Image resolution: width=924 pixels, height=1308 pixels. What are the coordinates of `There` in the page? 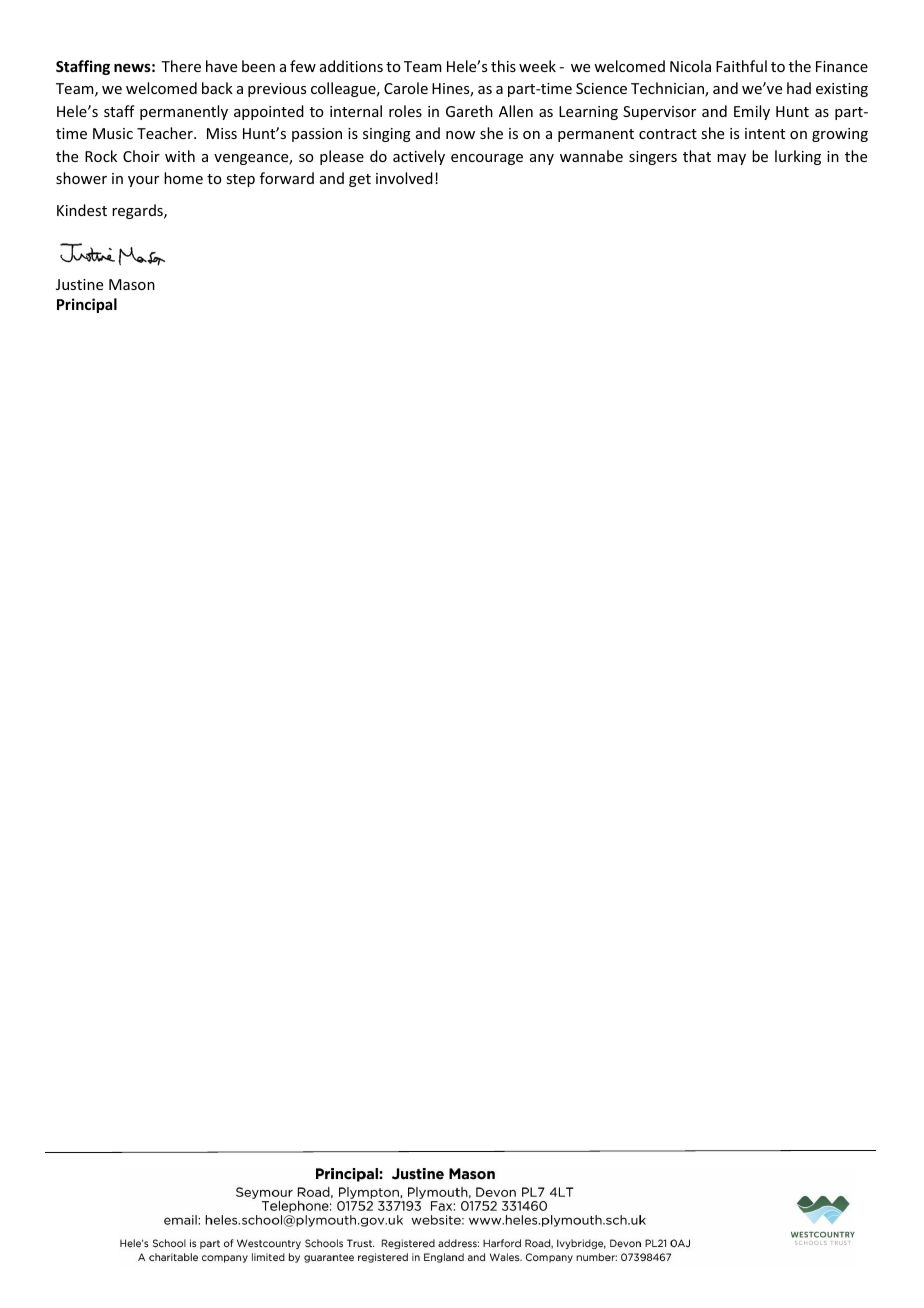 It's located at (181, 66).
